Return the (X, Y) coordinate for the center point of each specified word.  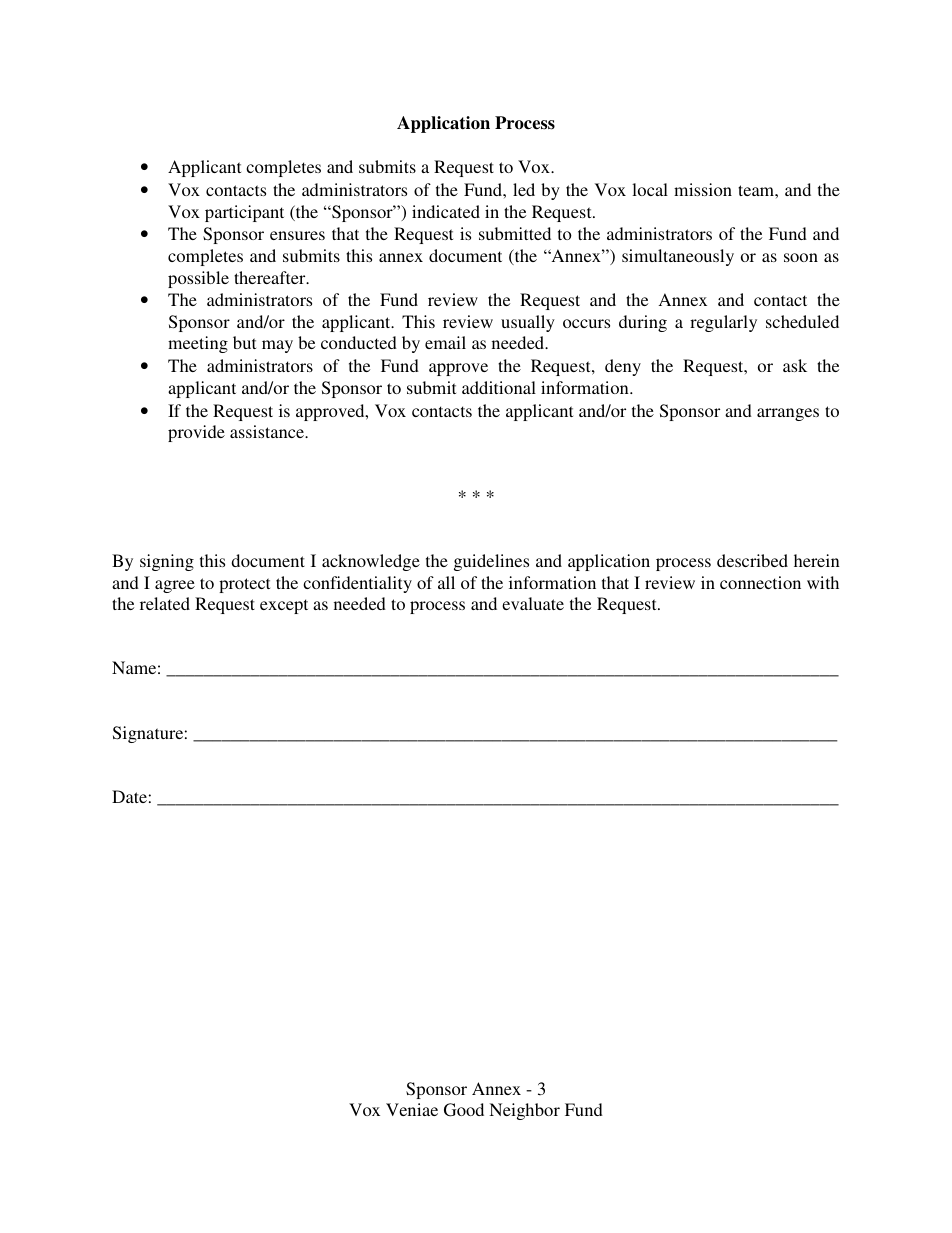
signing (167, 562)
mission (703, 189)
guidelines (491, 562)
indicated (446, 211)
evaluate (533, 603)
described (752, 560)
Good (464, 1110)
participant (244, 213)
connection (760, 582)
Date (129, 796)
